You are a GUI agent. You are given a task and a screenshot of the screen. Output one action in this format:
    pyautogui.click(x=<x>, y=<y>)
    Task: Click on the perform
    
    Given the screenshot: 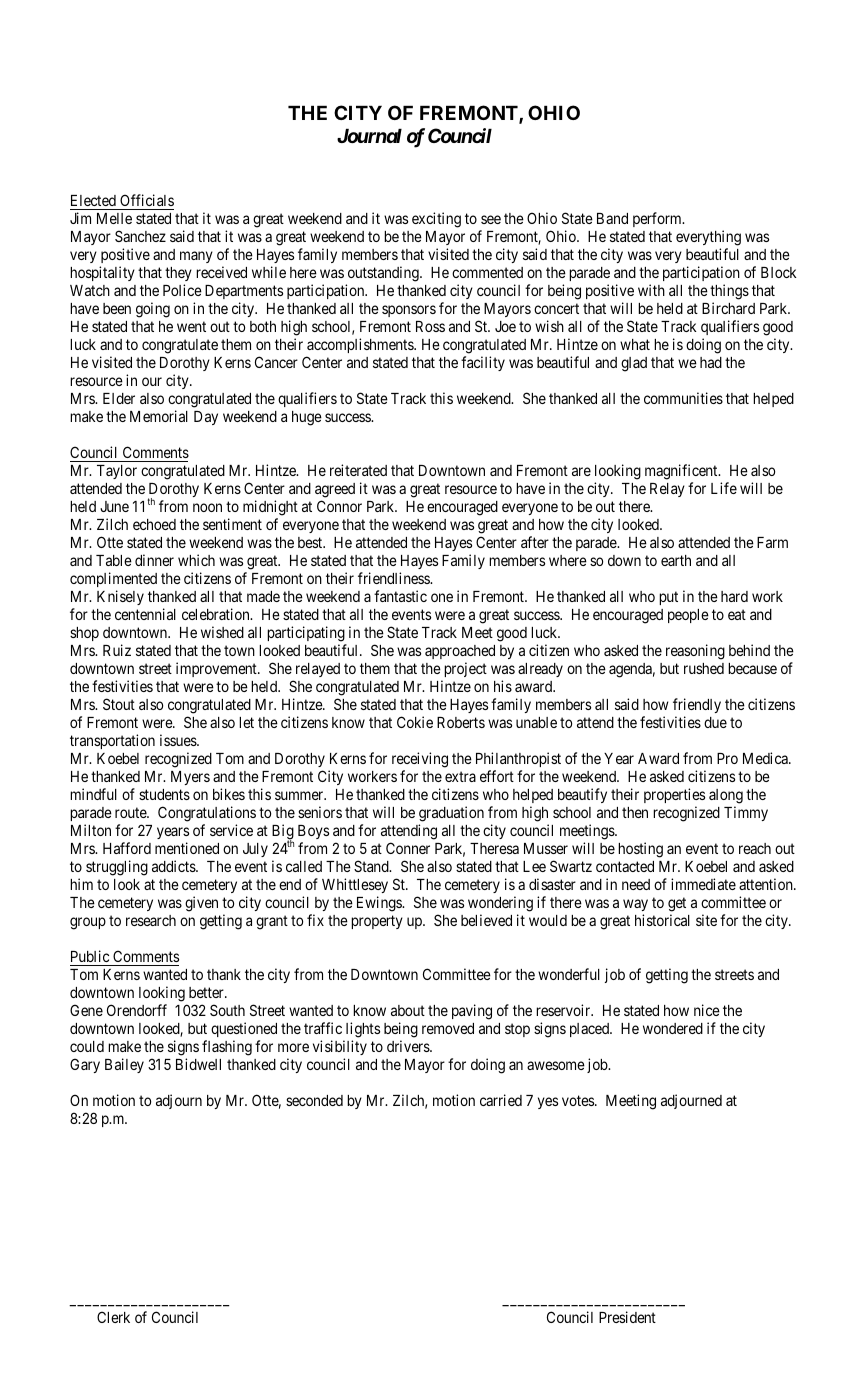 What is the action you would take?
    pyautogui.click(x=658, y=219)
